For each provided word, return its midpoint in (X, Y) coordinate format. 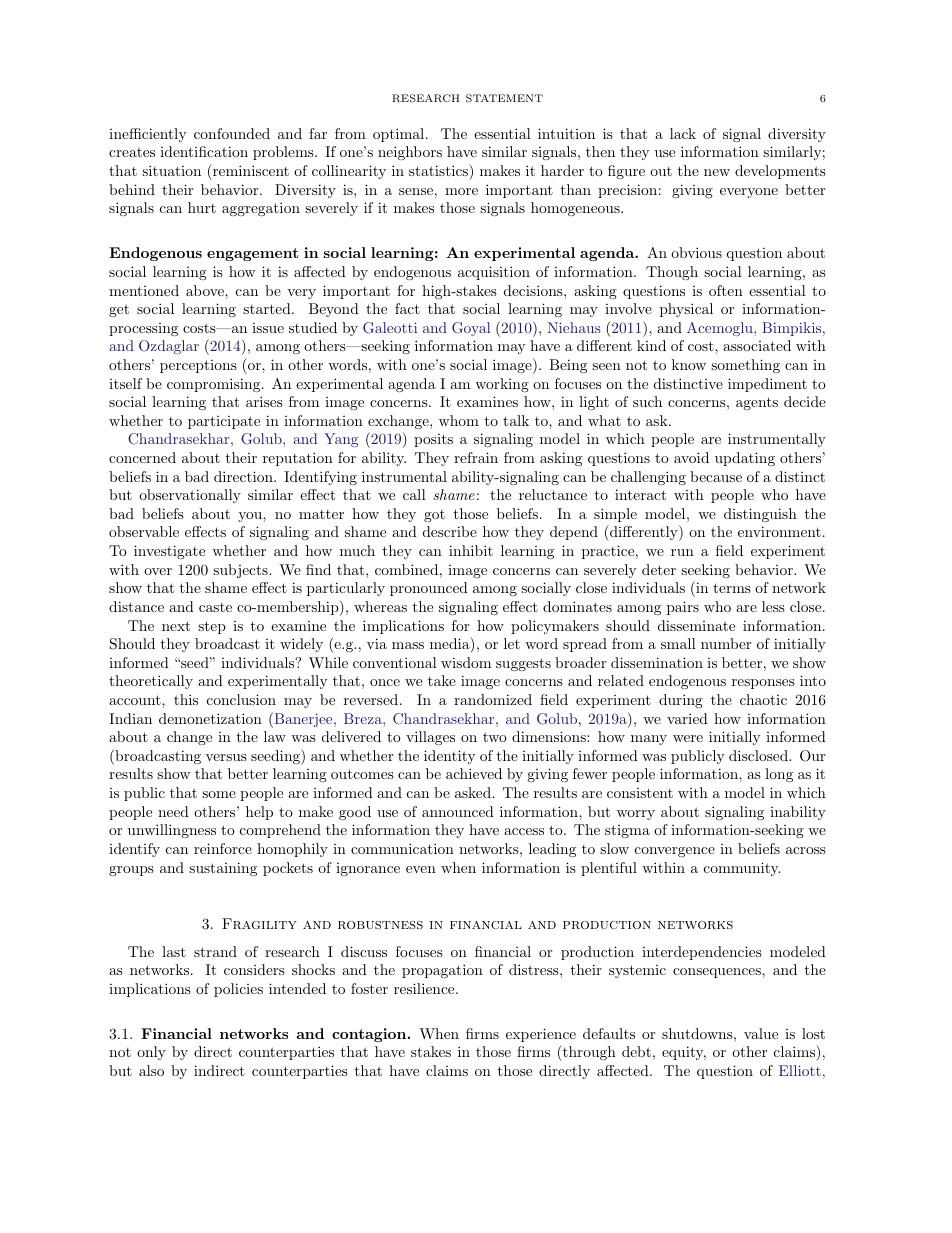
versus (226, 757)
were (688, 738)
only (151, 1053)
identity (449, 757)
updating (745, 459)
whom (459, 420)
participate (224, 422)
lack (683, 133)
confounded (232, 133)
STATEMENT (504, 98)
